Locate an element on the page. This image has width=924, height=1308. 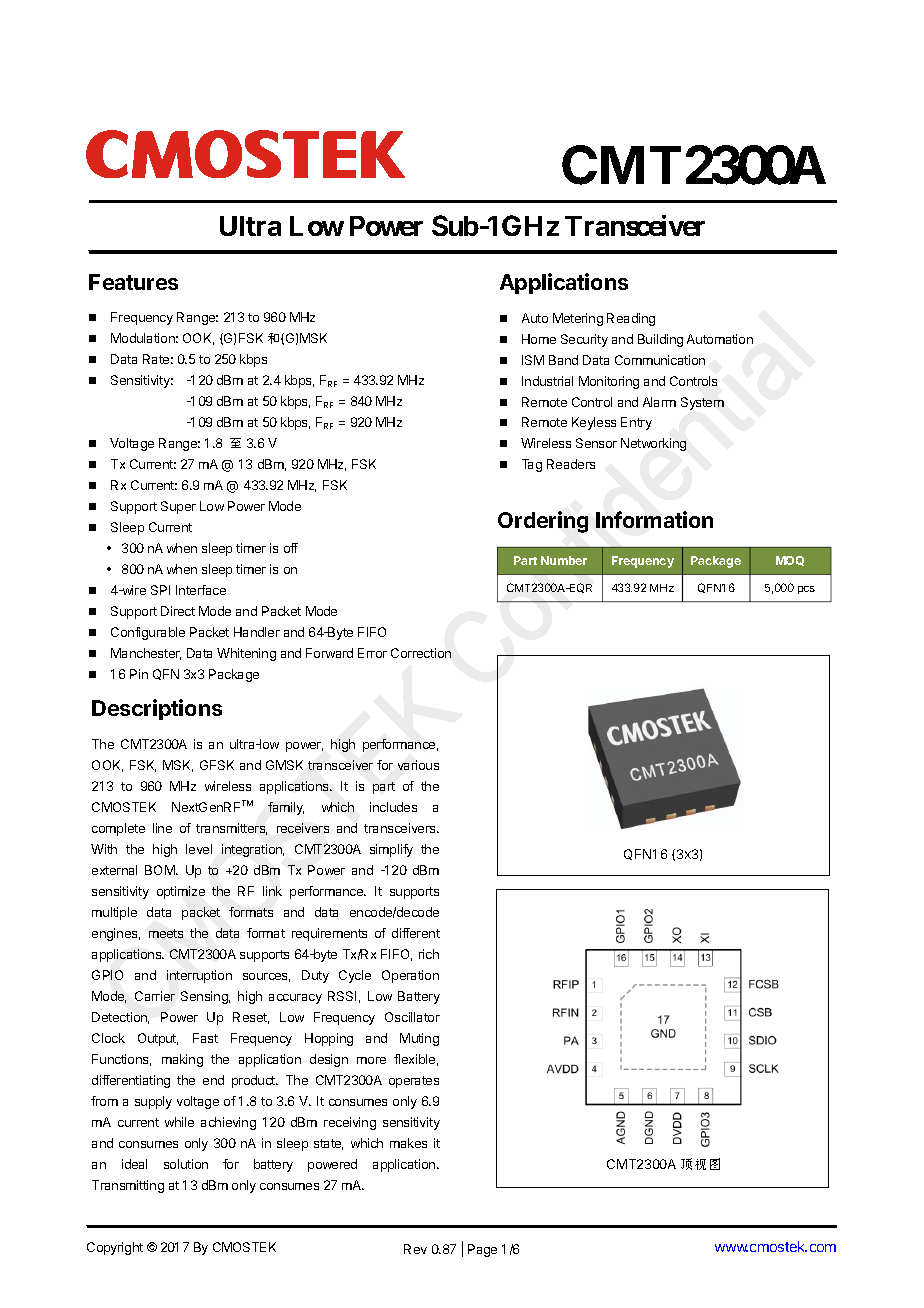
Home is located at coordinates (539, 339).
